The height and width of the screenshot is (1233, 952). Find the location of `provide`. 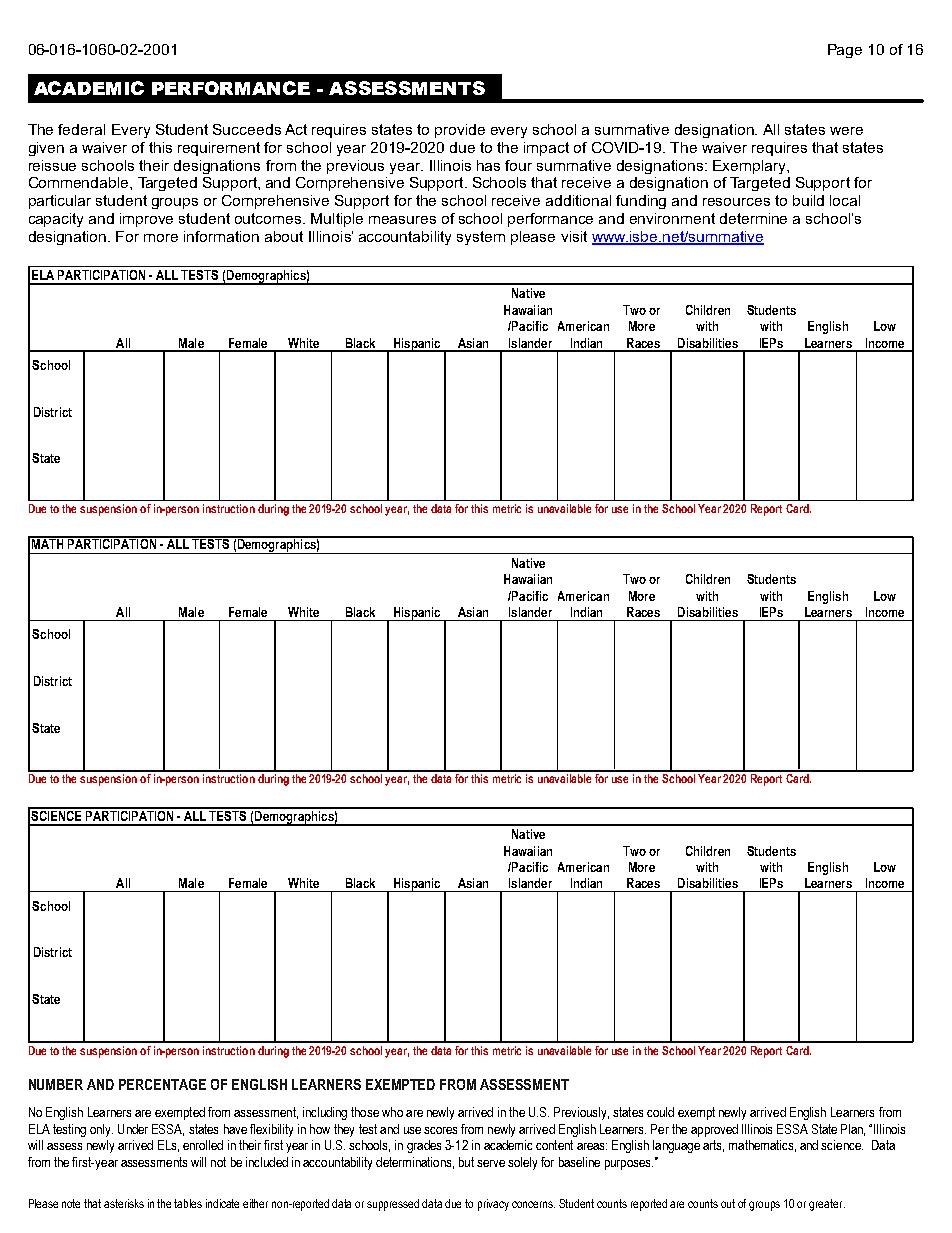

provide is located at coordinates (460, 131).
